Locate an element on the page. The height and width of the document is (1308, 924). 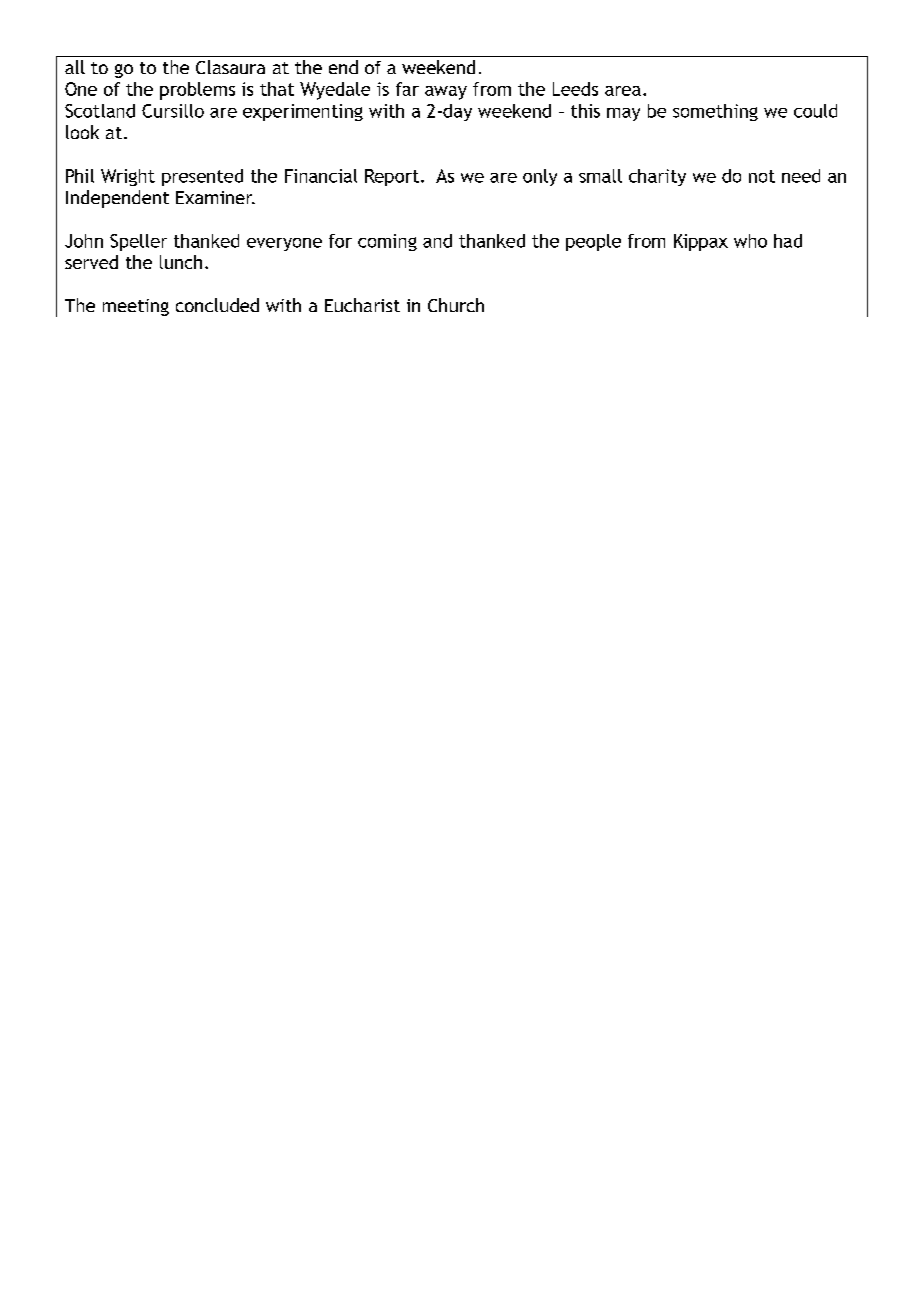
only is located at coordinates (540, 177).
